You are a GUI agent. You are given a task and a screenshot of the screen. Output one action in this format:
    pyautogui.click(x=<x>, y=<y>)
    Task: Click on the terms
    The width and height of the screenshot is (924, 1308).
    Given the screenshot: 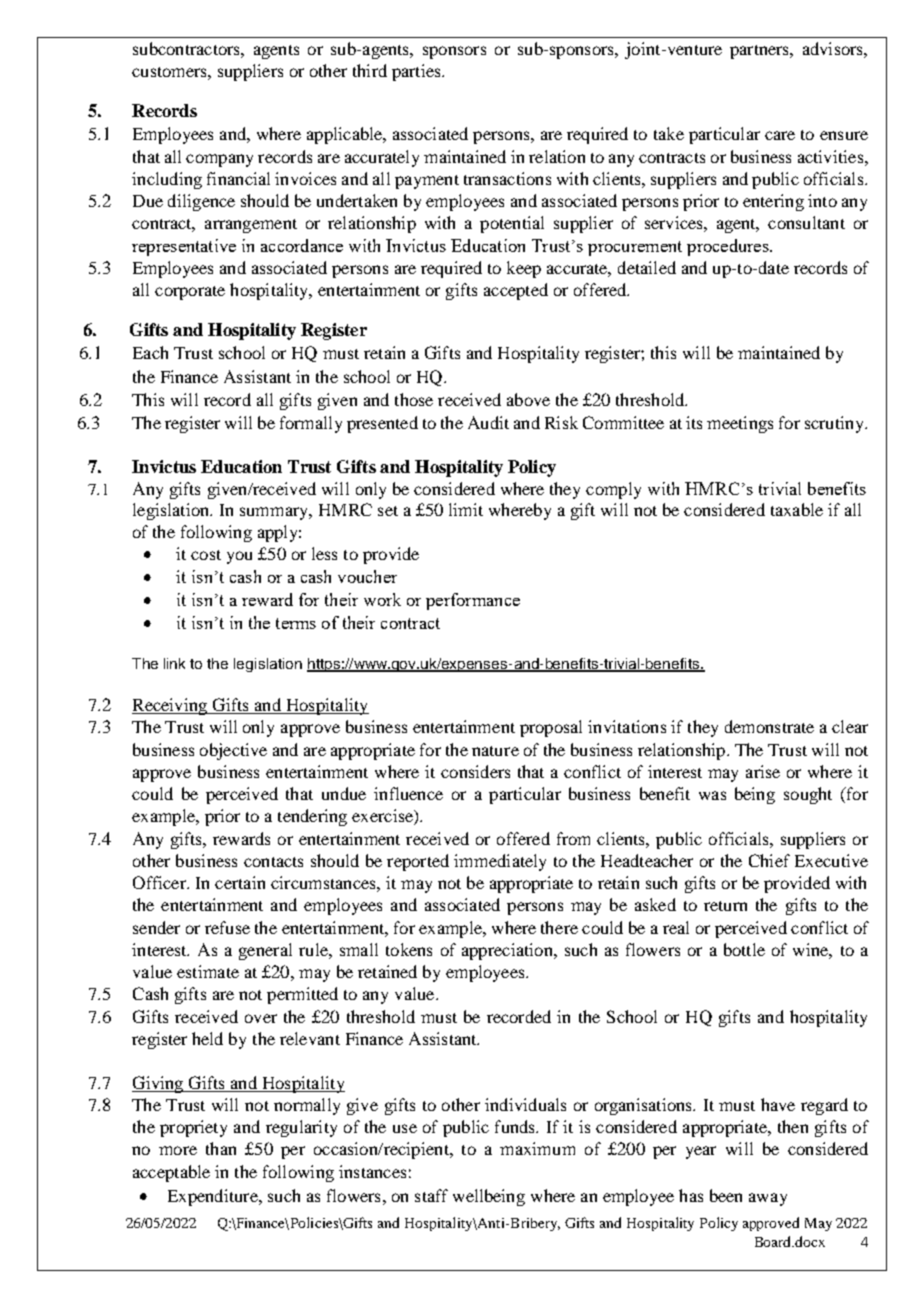 What is the action you would take?
    pyautogui.click(x=296, y=623)
